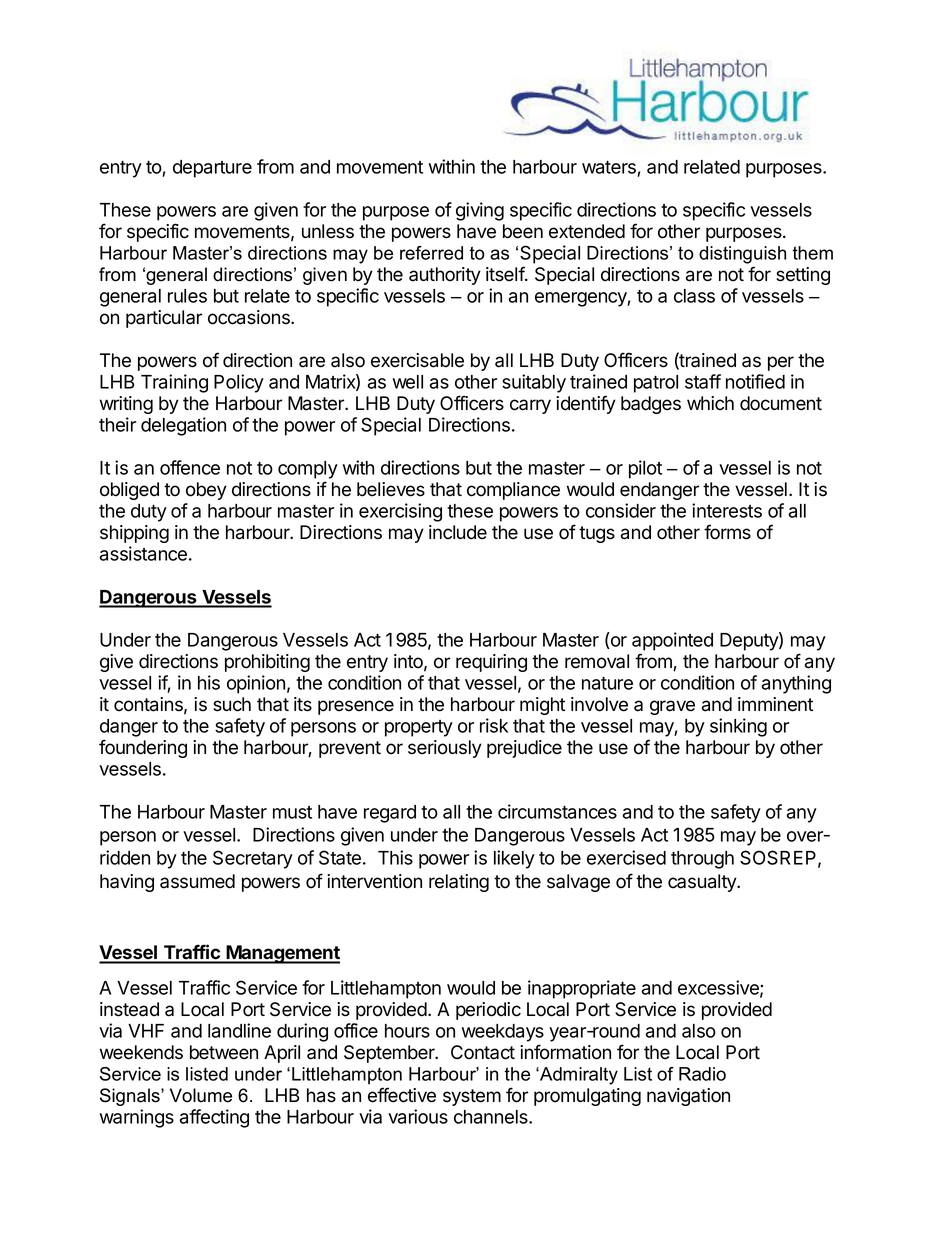  I want to click on assistance, so click(143, 553).
